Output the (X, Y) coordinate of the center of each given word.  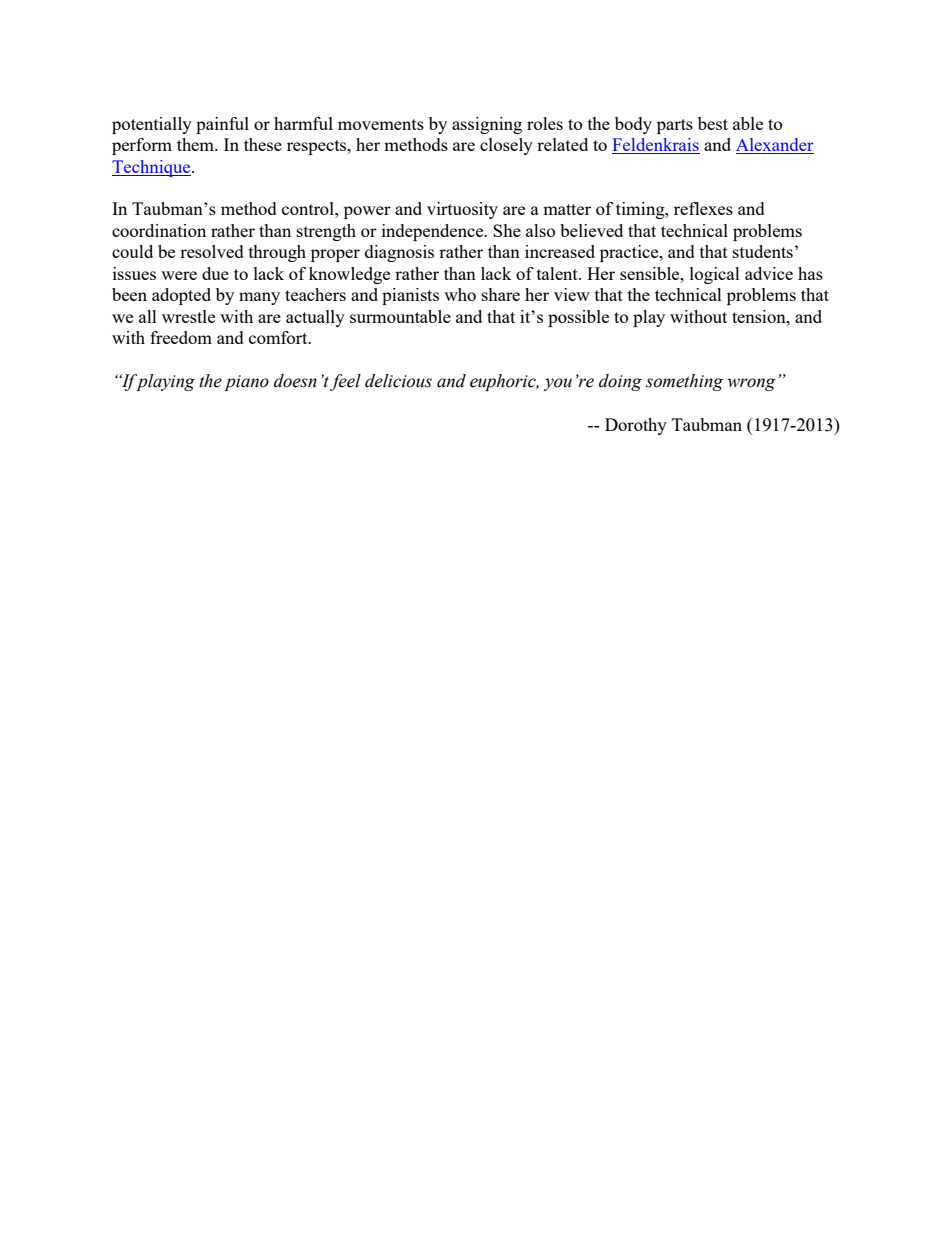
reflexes (703, 208)
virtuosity (462, 210)
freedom (181, 337)
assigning (487, 125)
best (713, 123)
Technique (152, 168)
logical (715, 275)
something (684, 382)
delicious (398, 381)
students (763, 251)
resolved (212, 251)
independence (434, 232)
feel (345, 382)
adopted (181, 296)
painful (222, 125)
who (460, 294)
